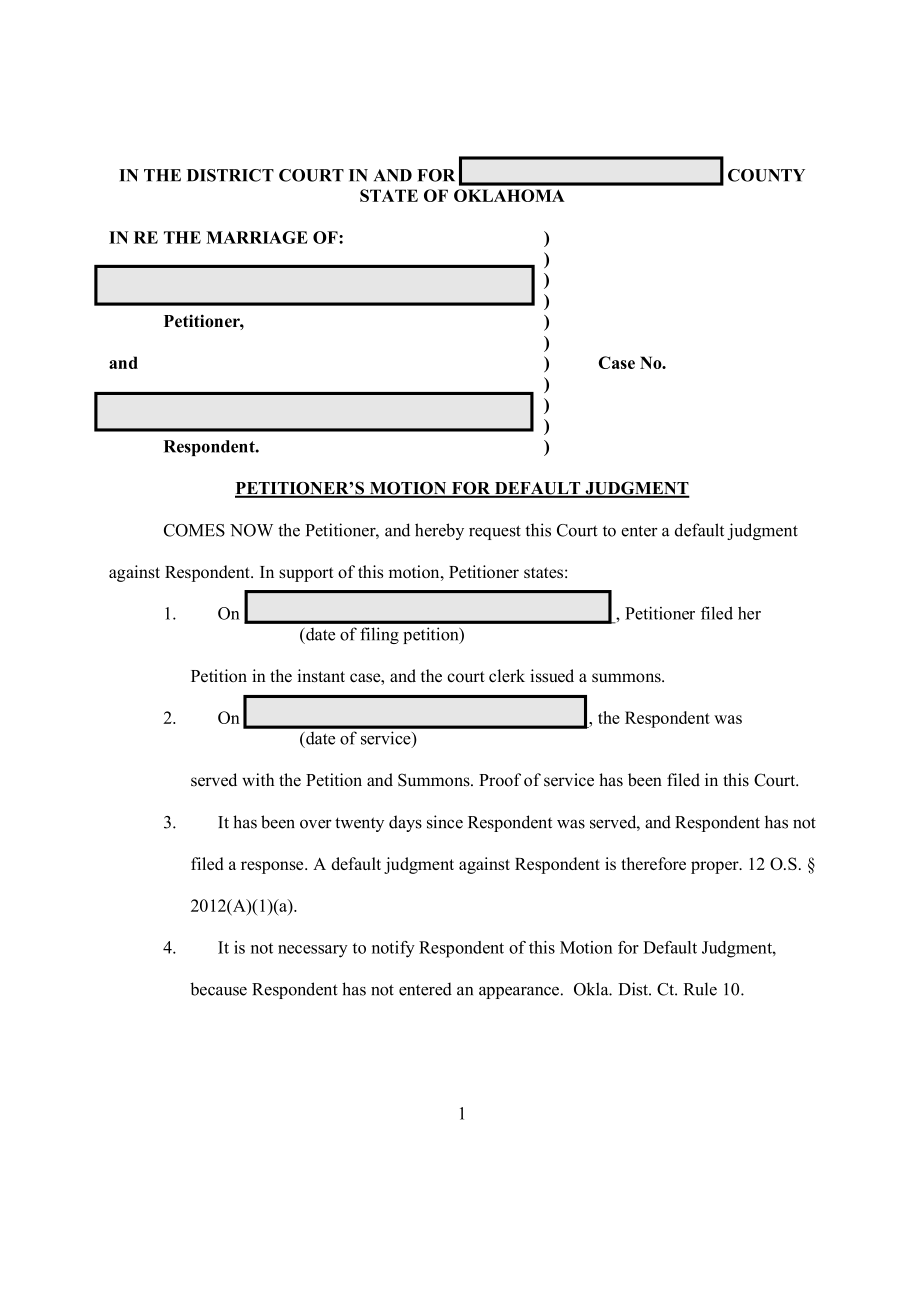  What do you see at coordinates (495, 532) in the screenshot?
I see `request` at bounding box center [495, 532].
